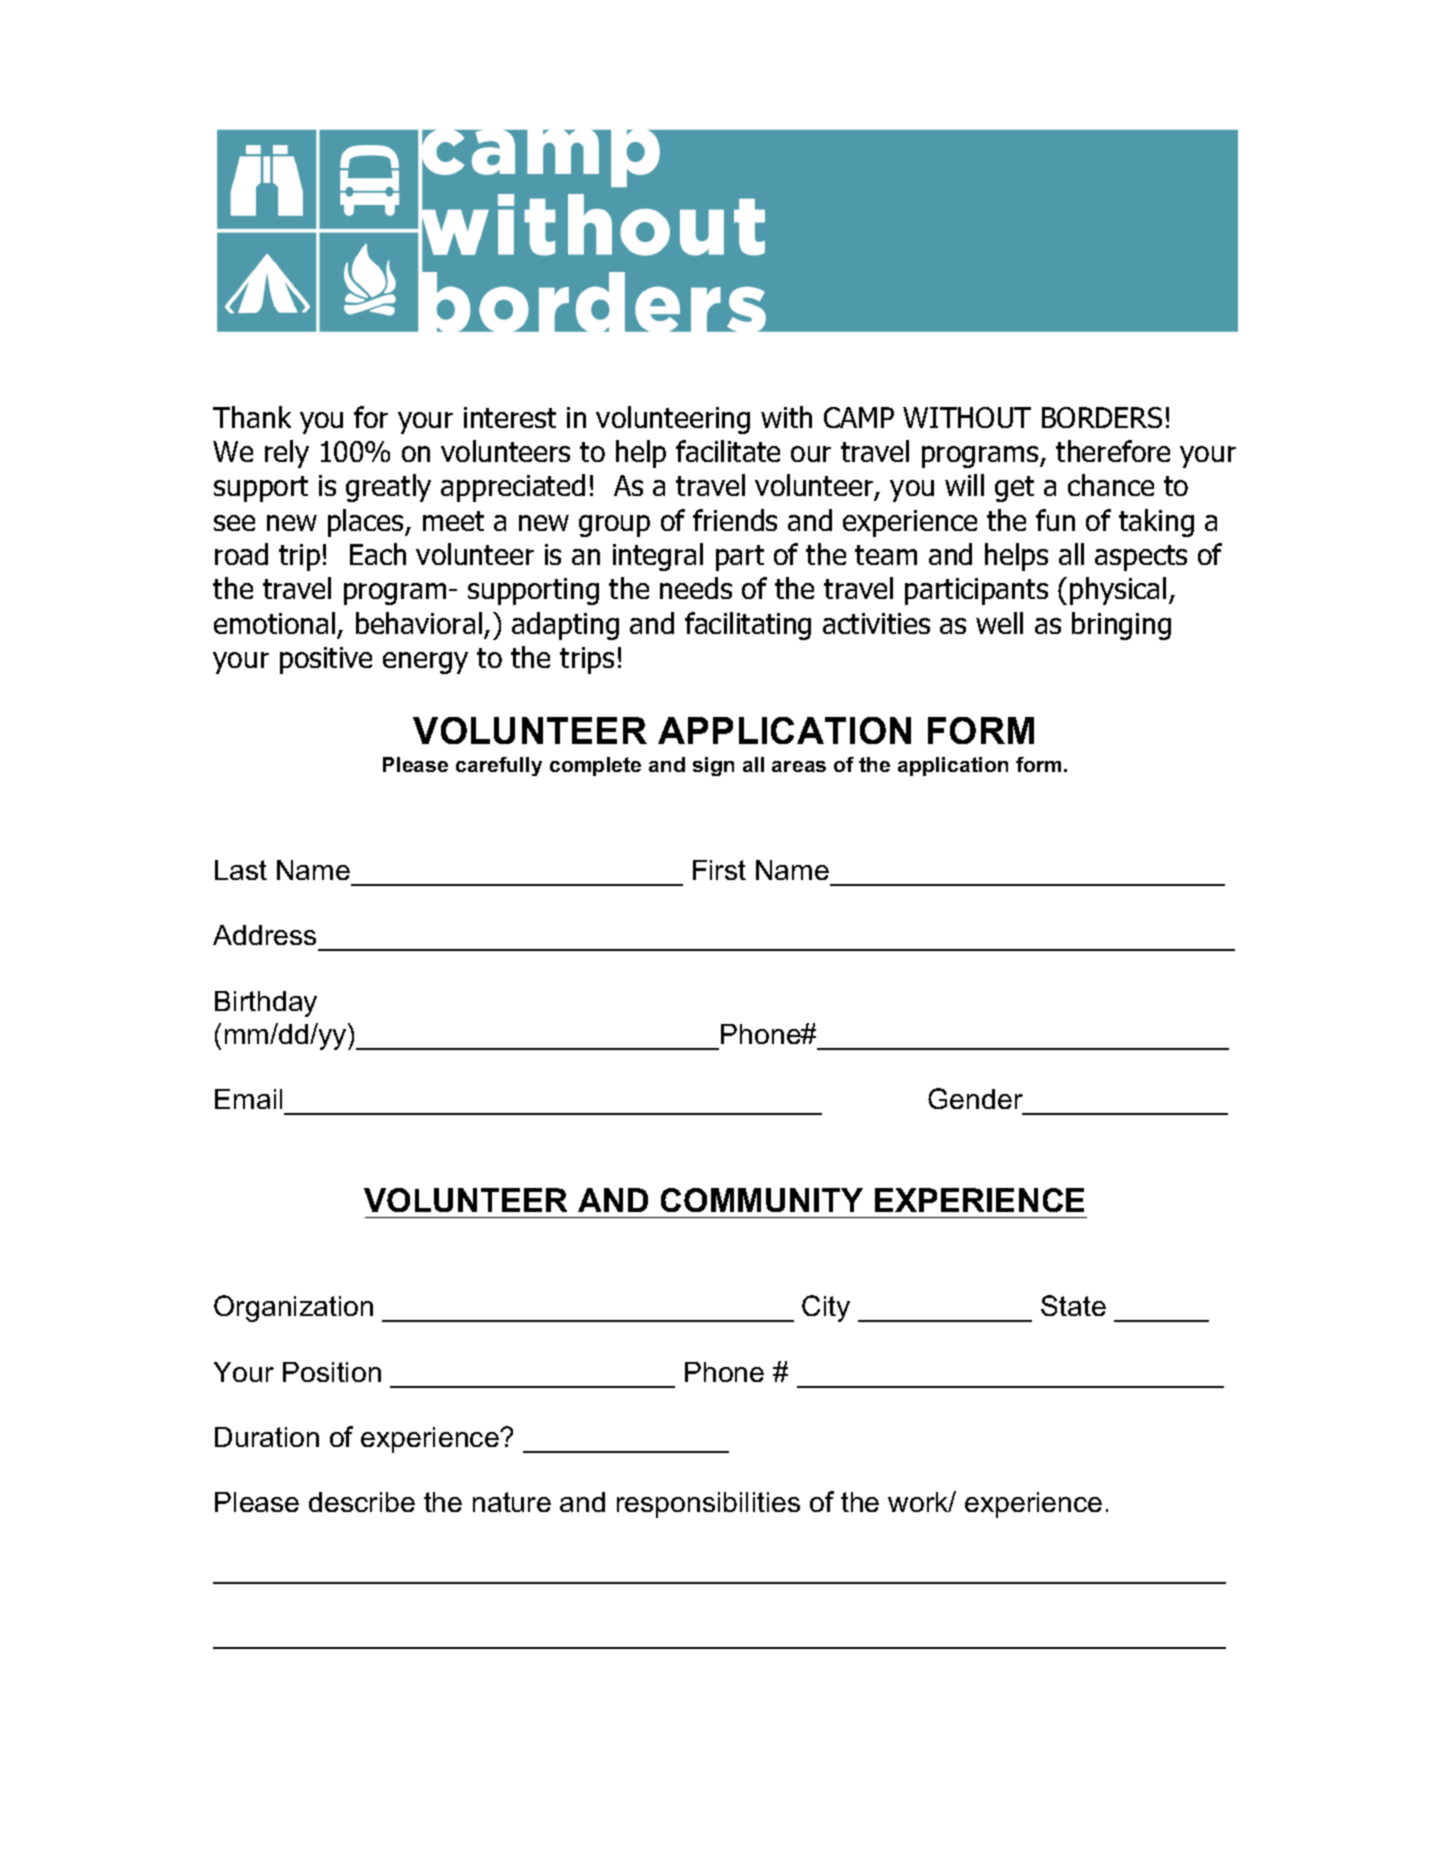 This screenshot has height=1876, width=1450. What do you see at coordinates (799, 766) in the screenshot?
I see `areas` at bounding box center [799, 766].
